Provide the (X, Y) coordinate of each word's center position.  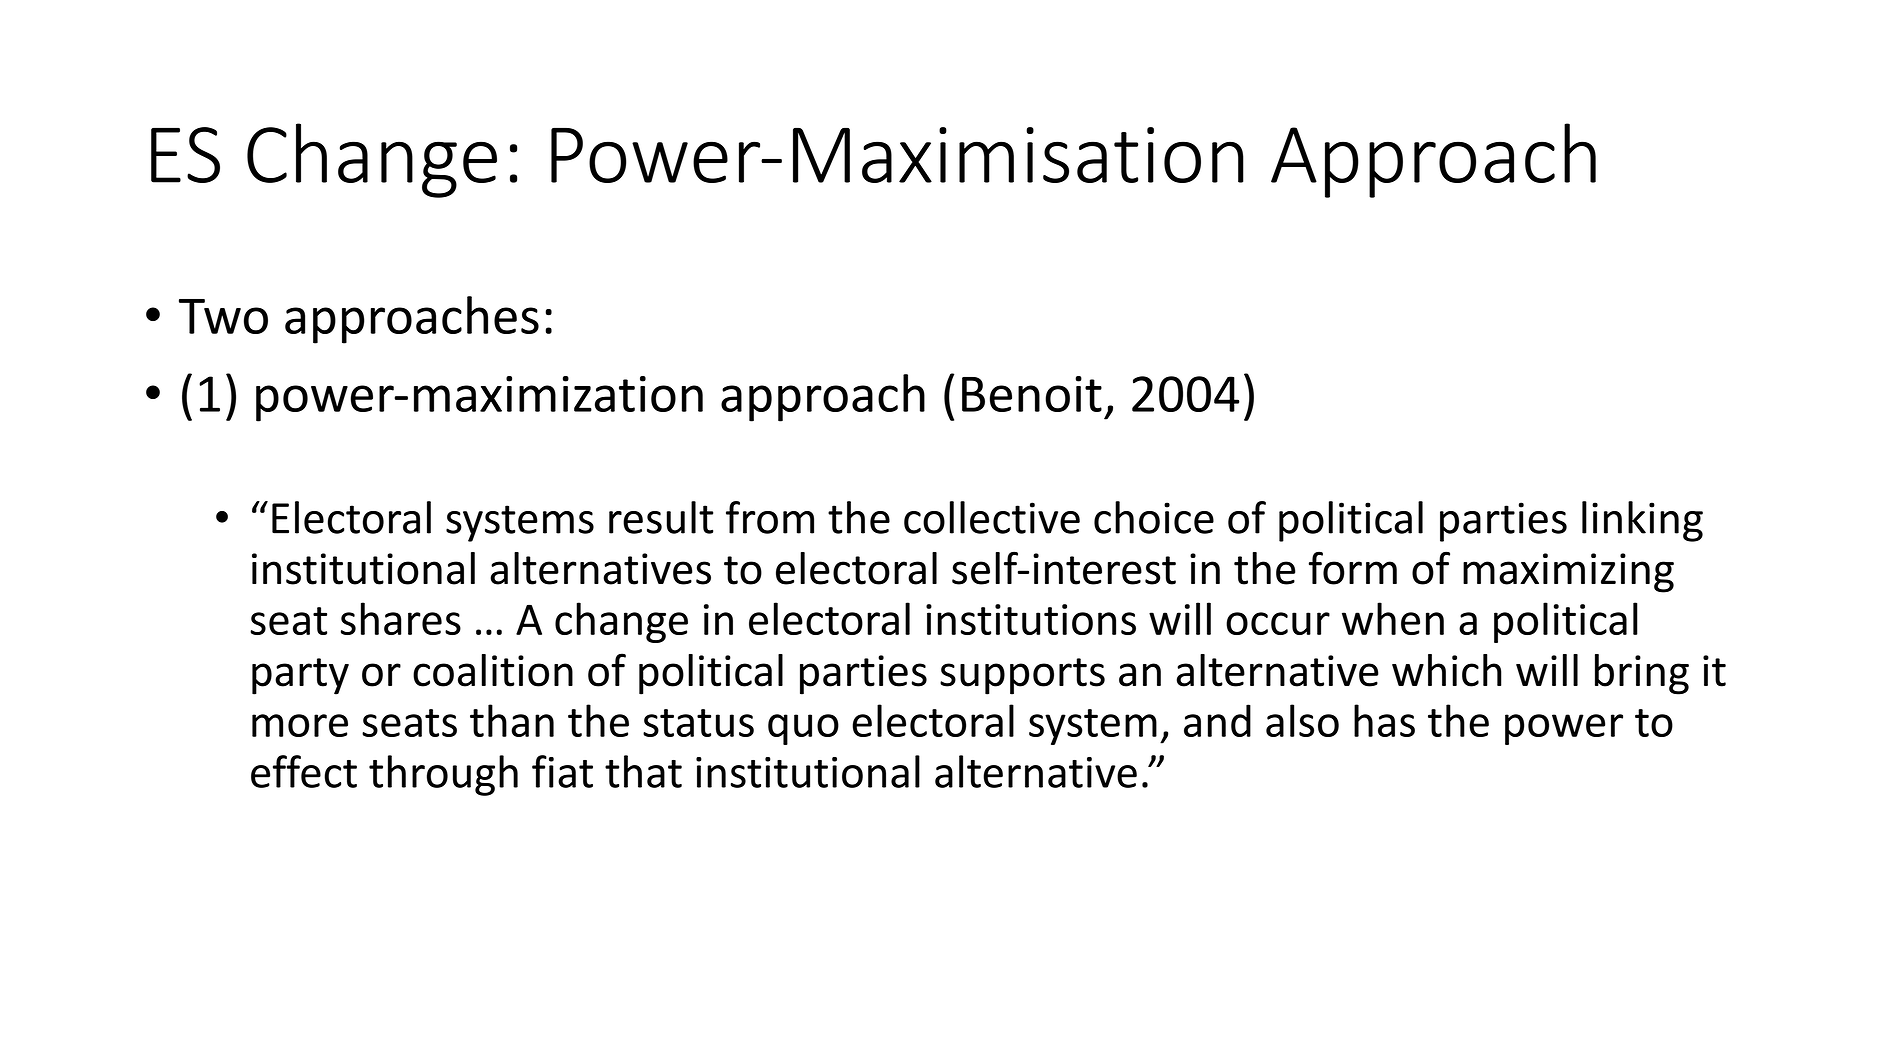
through (443, 775)
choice (1154, 517)
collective (992, 517)
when (1393, 618)
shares (401, 618)
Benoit (1032, 394)
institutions (1031, 619)
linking (1642, 521)
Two (223, 316)
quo (803, 729)
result (661, 517)
